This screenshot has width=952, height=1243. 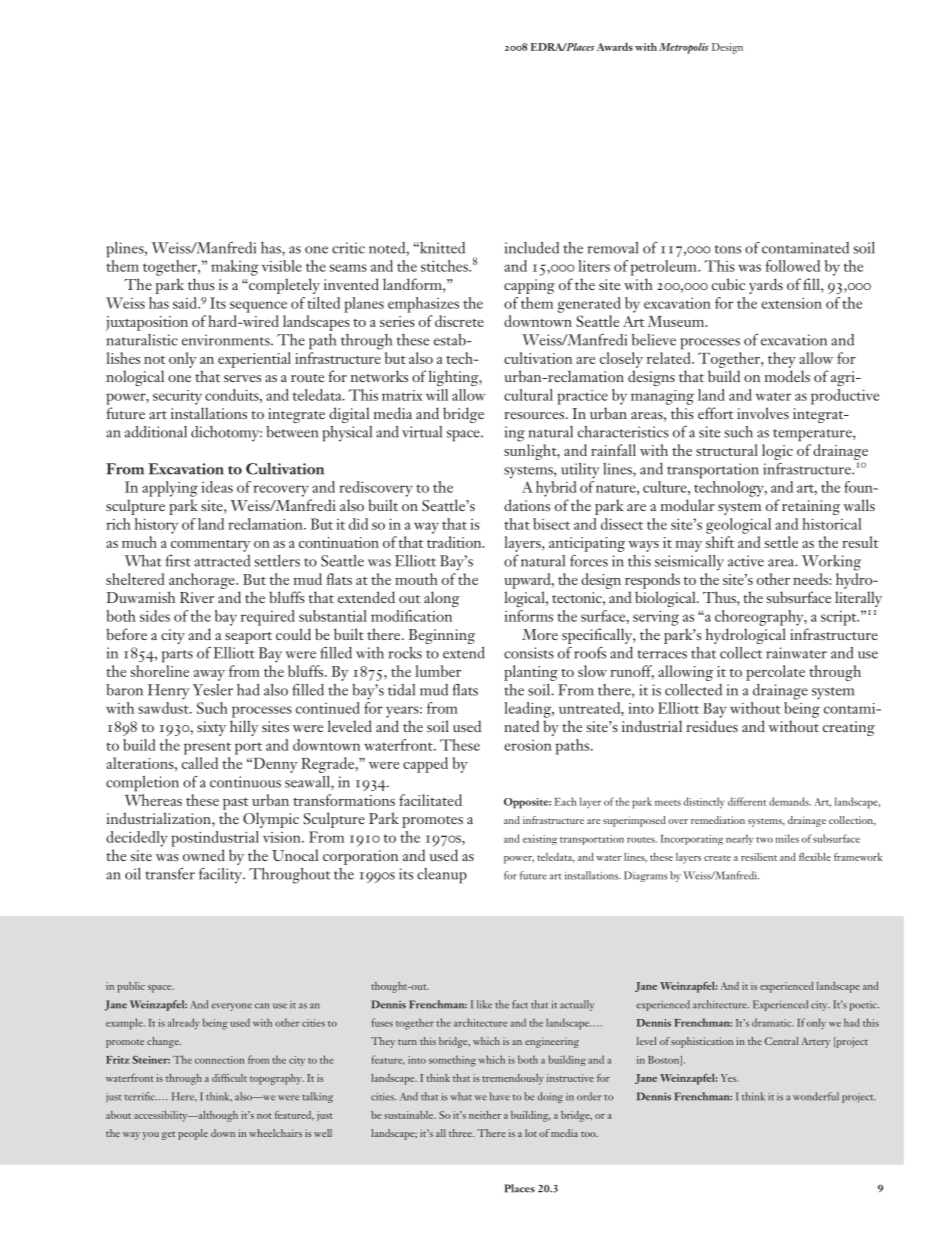 I want to click on active, so click(x=746, y=561).
